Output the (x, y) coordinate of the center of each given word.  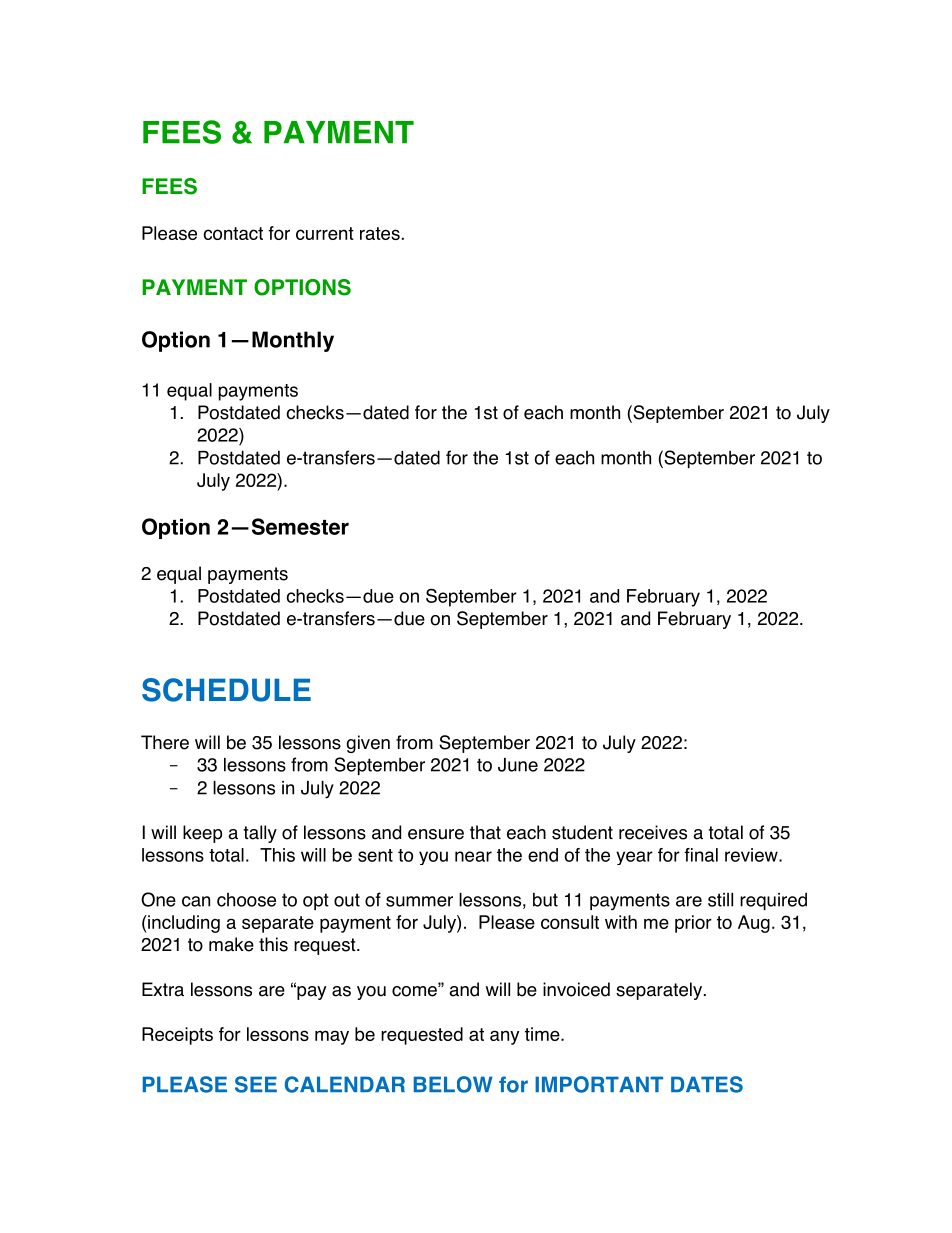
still (720, 900)
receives (653, 832)
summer (419, 901)
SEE (256, 1084)
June (518, 765)
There (165, 742)
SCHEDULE (226, 690)
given (368, 744)
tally (260, 834)
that (485, 832)
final (701, 855)
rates (380, 233)
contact (233, 233)
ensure (436, 834)
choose (246, 900)
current (325, 233)
